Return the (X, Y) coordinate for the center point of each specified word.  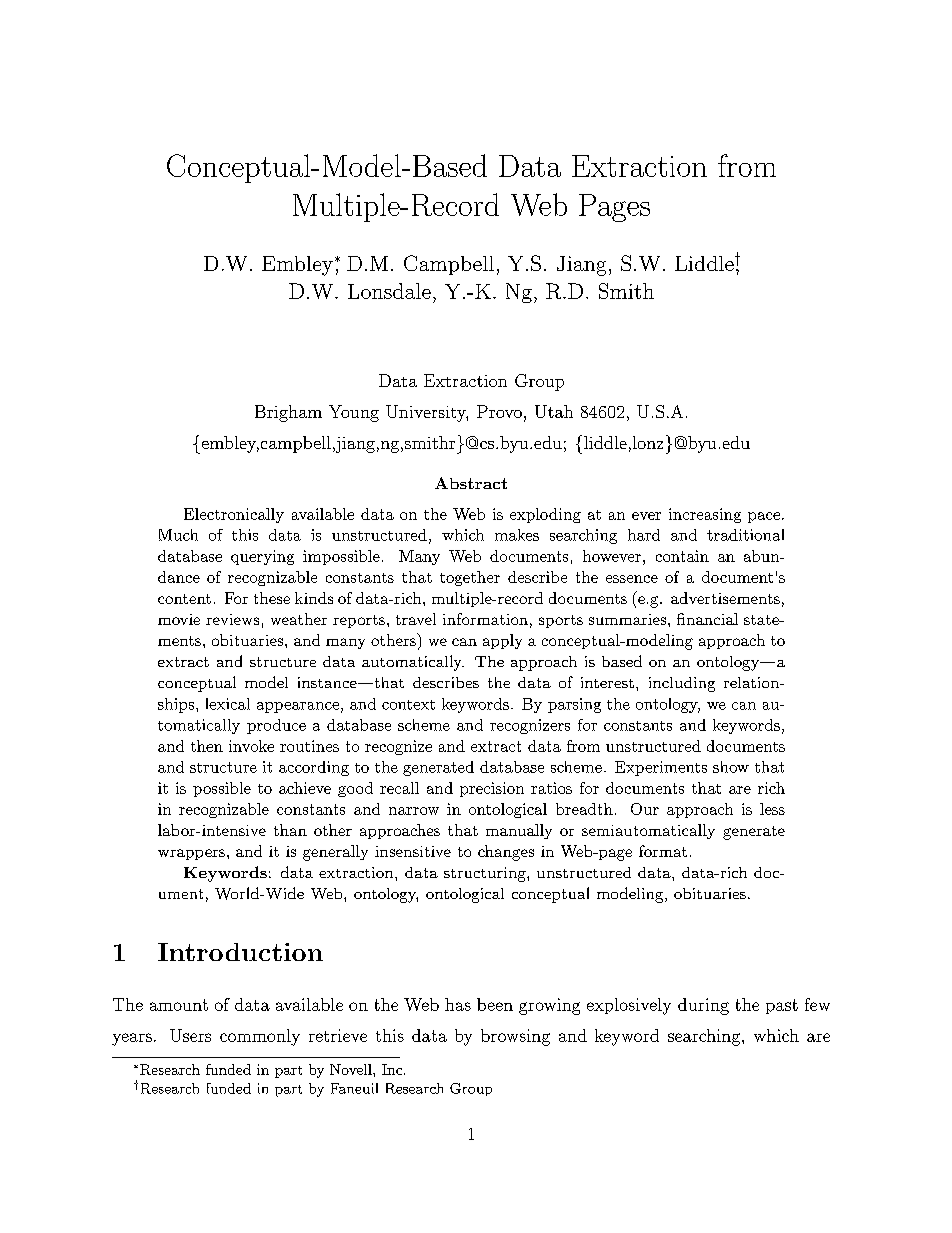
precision (492, 789)
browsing (515, 1037)
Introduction (240, 952)
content (184, 599)
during (703, 1006)
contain (682, 556)
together (470, 578)
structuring (486, 874)
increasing (705, 515)
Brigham (288, 413)
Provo (499, 411)
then (207, 746)
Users (190, 1035)
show (731, 767)
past (782, 1006)
